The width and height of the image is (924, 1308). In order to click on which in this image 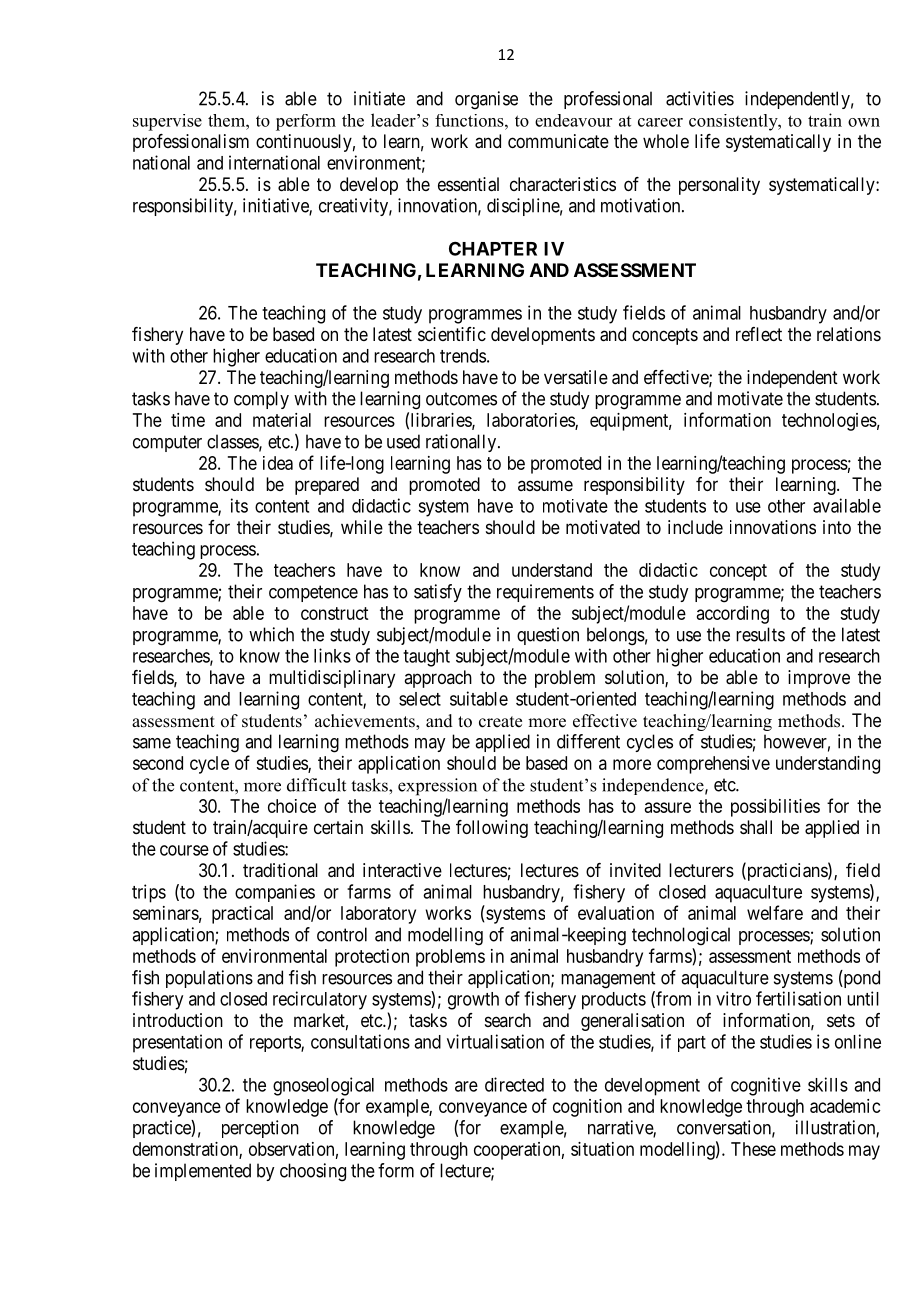, I will do `click(271, 634)`.
